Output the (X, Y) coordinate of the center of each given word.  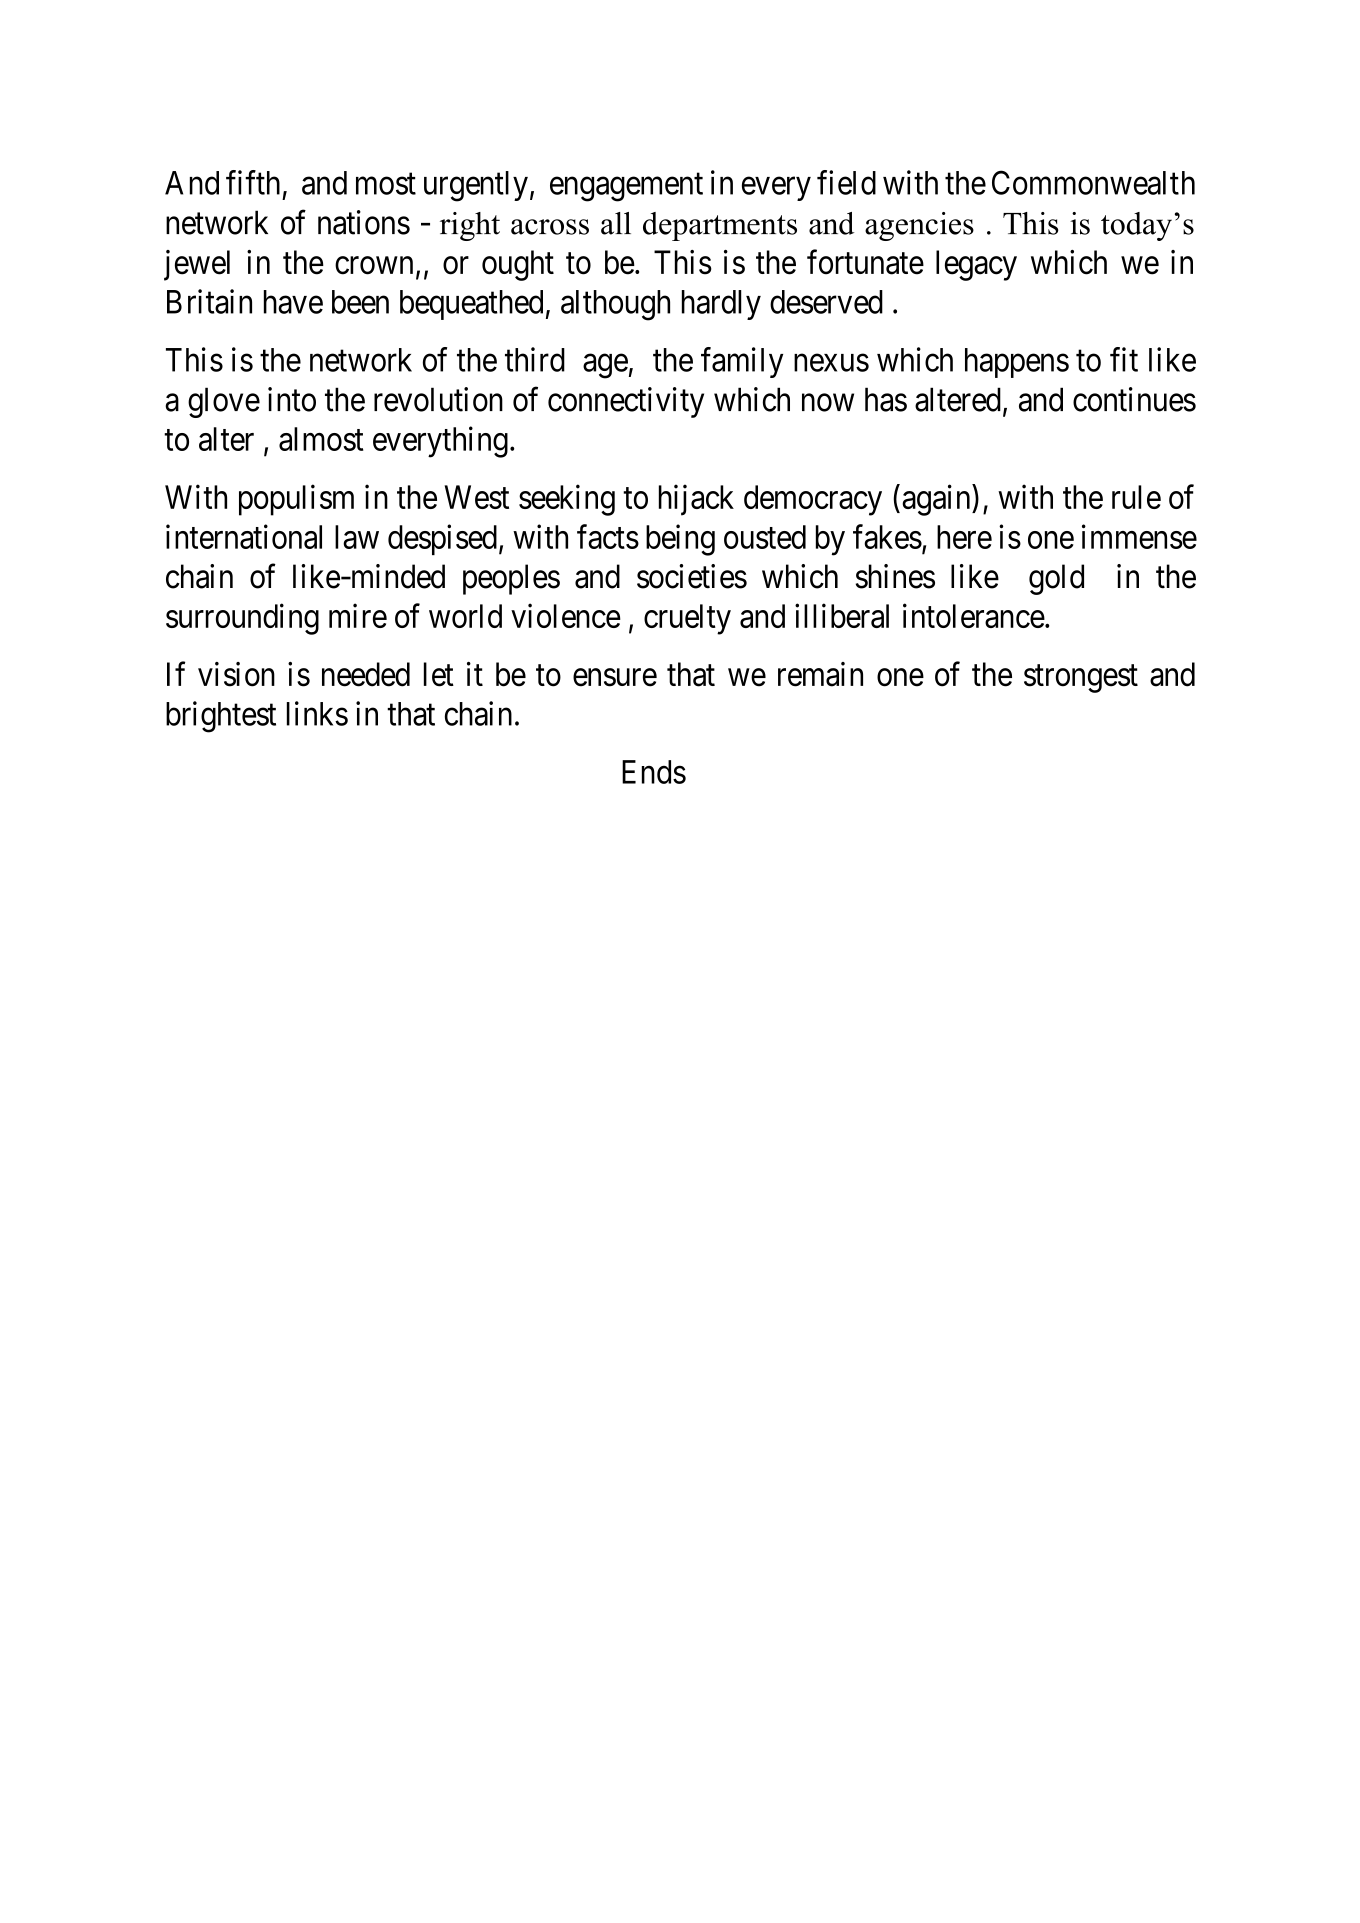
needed (366, 674)
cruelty (687, 619)
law (357, 537)
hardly (721, 305)
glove (224, 402)
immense (1139, 536)
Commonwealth (1093, 182)
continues (1134, 399)
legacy (976, 265)
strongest (1081, 679)
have (293, 302)
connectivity (626, 402)
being (680, 540)
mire (358, 615)
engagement (626, 187)
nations (364, 222)
